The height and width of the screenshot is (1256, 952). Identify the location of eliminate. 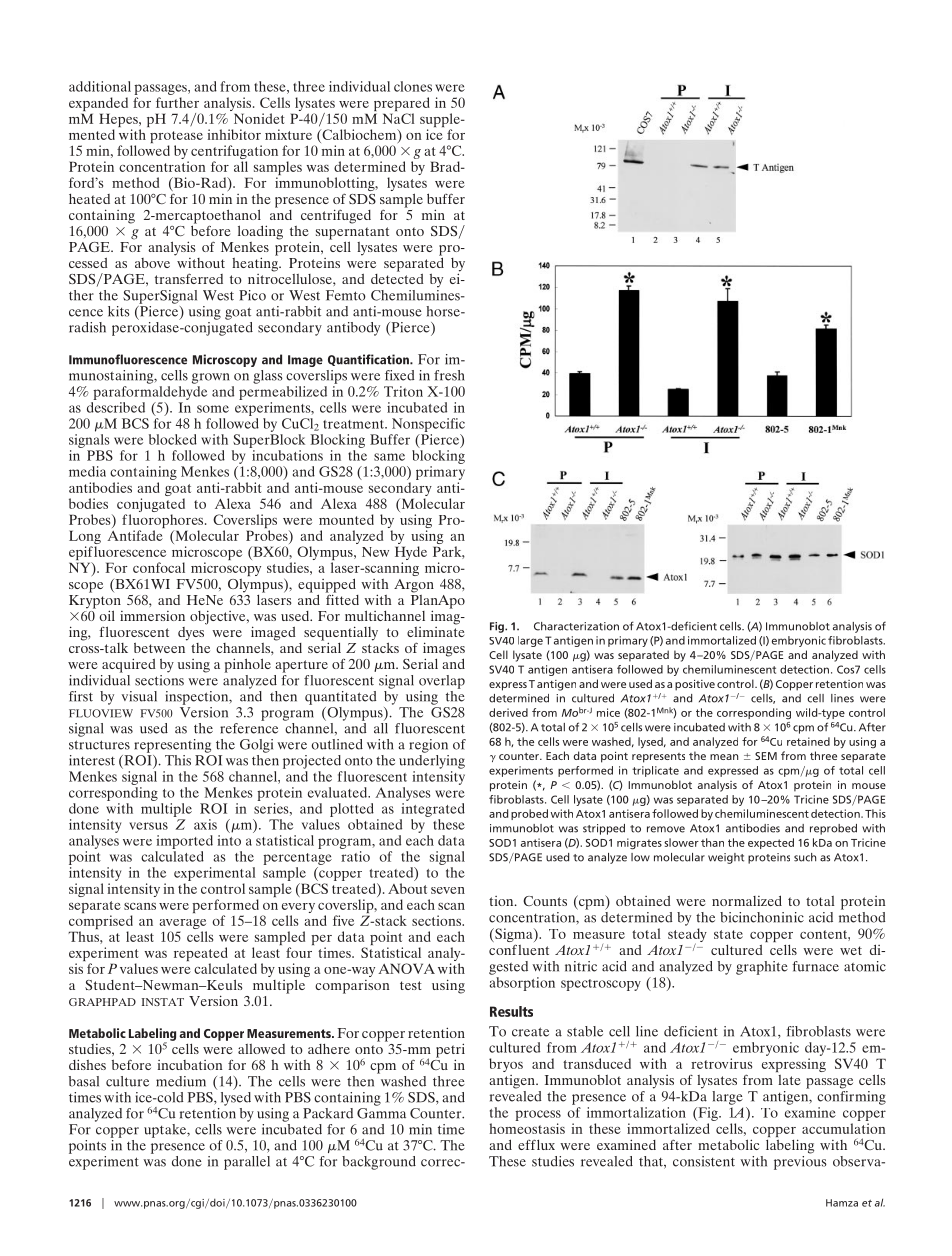
(435, 630).
